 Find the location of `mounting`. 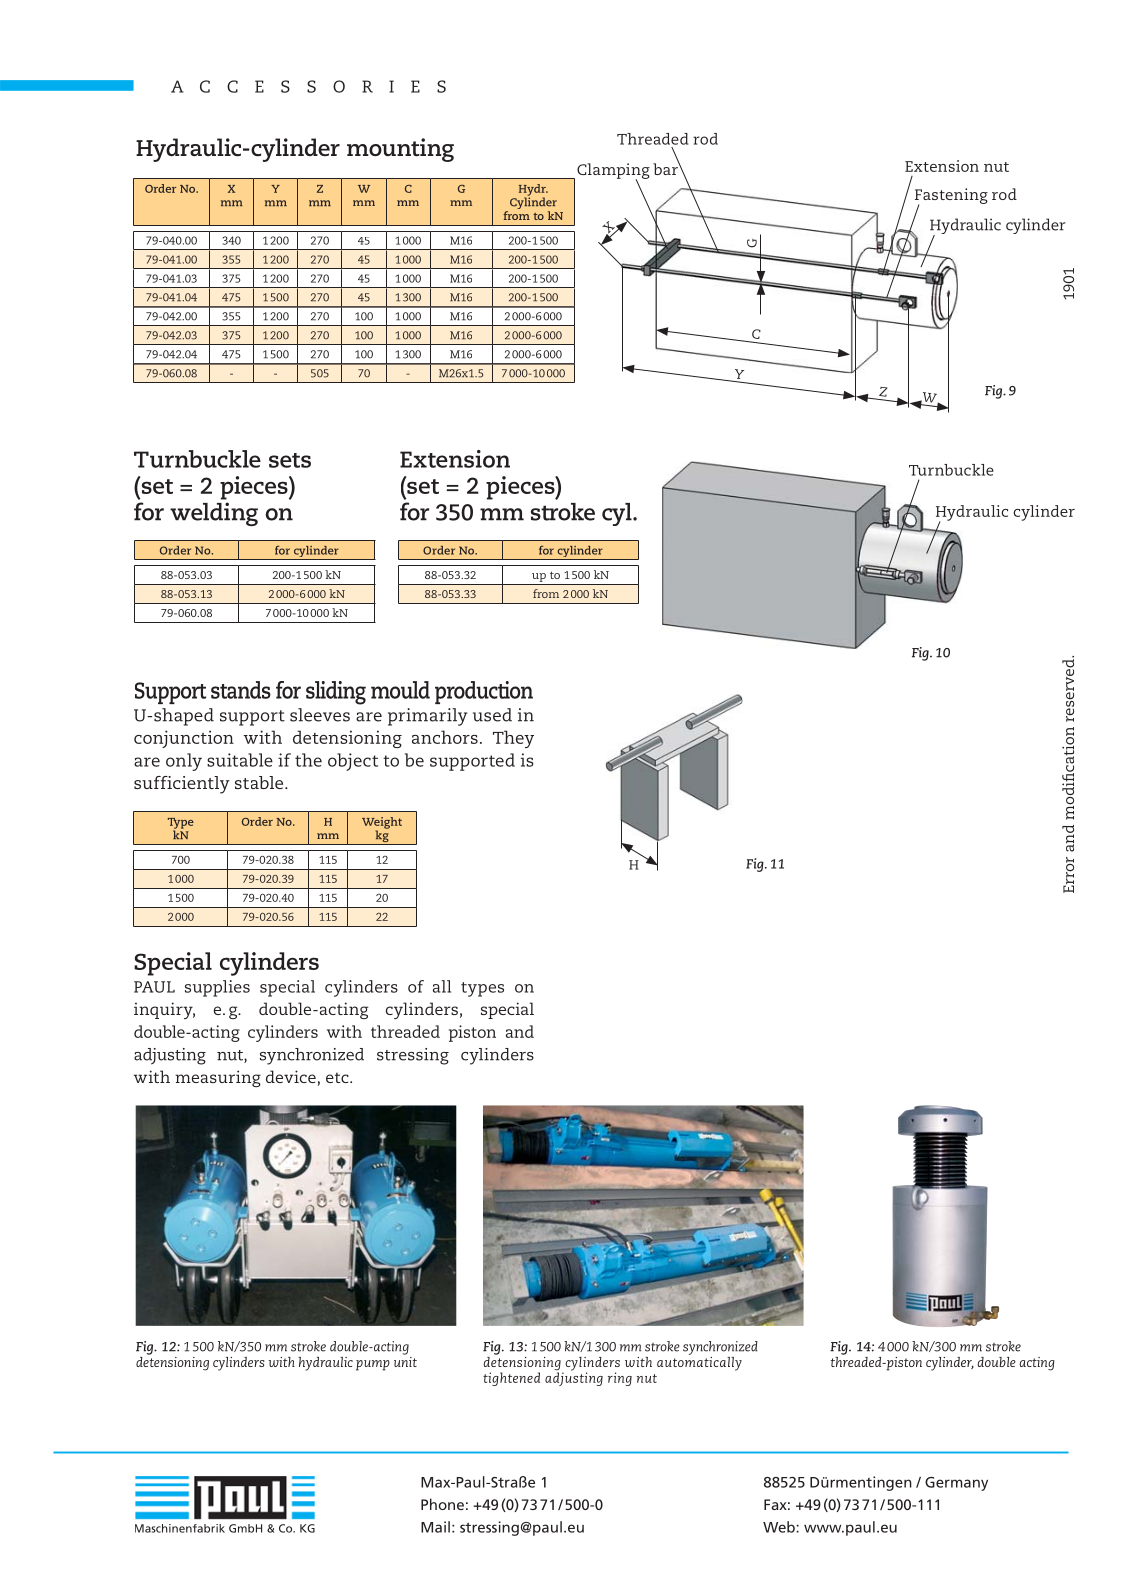

mounting is located at coordinates (400, 150).
